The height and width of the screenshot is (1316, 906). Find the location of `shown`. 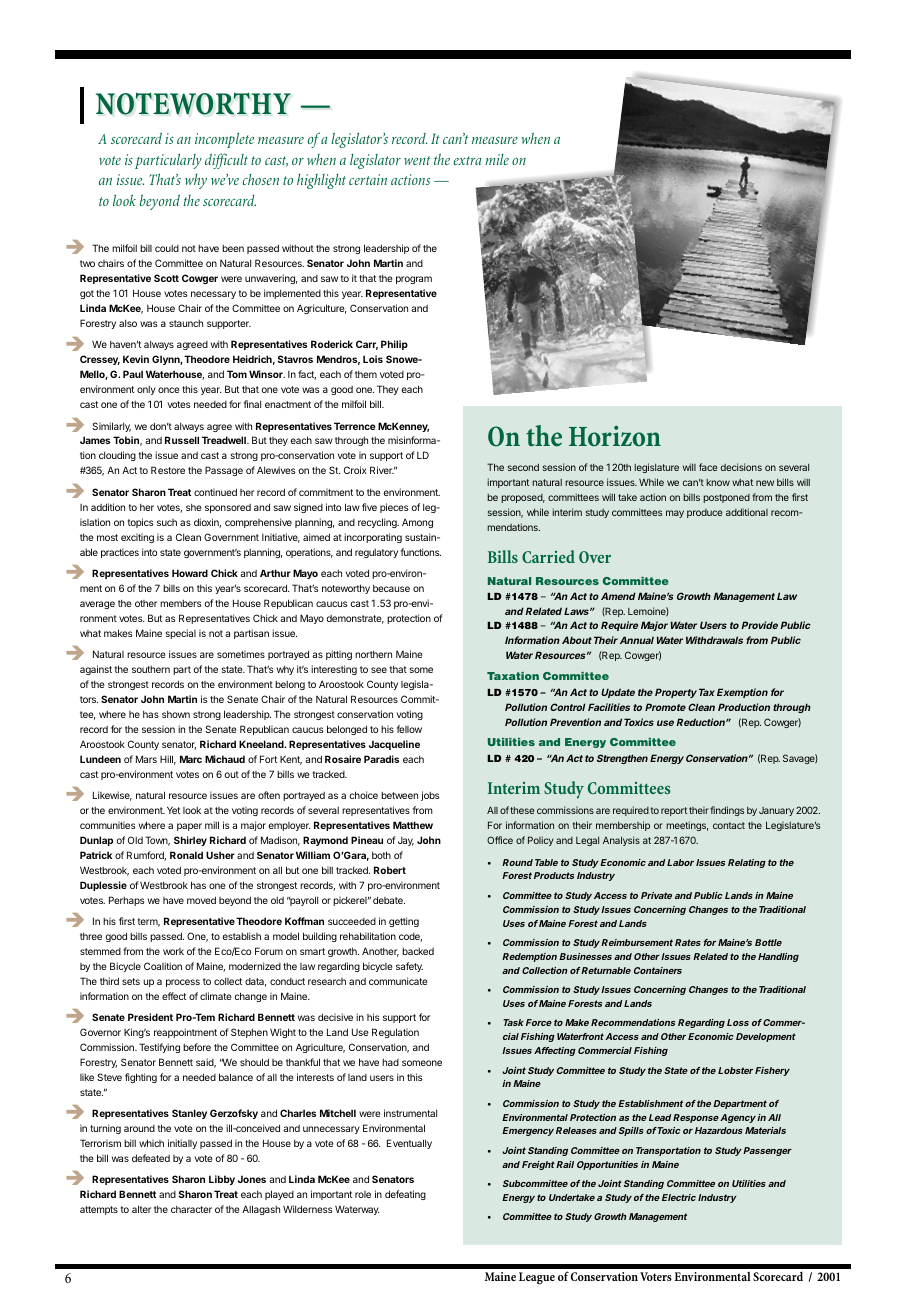

shown is located at coordinates (176, 714).
